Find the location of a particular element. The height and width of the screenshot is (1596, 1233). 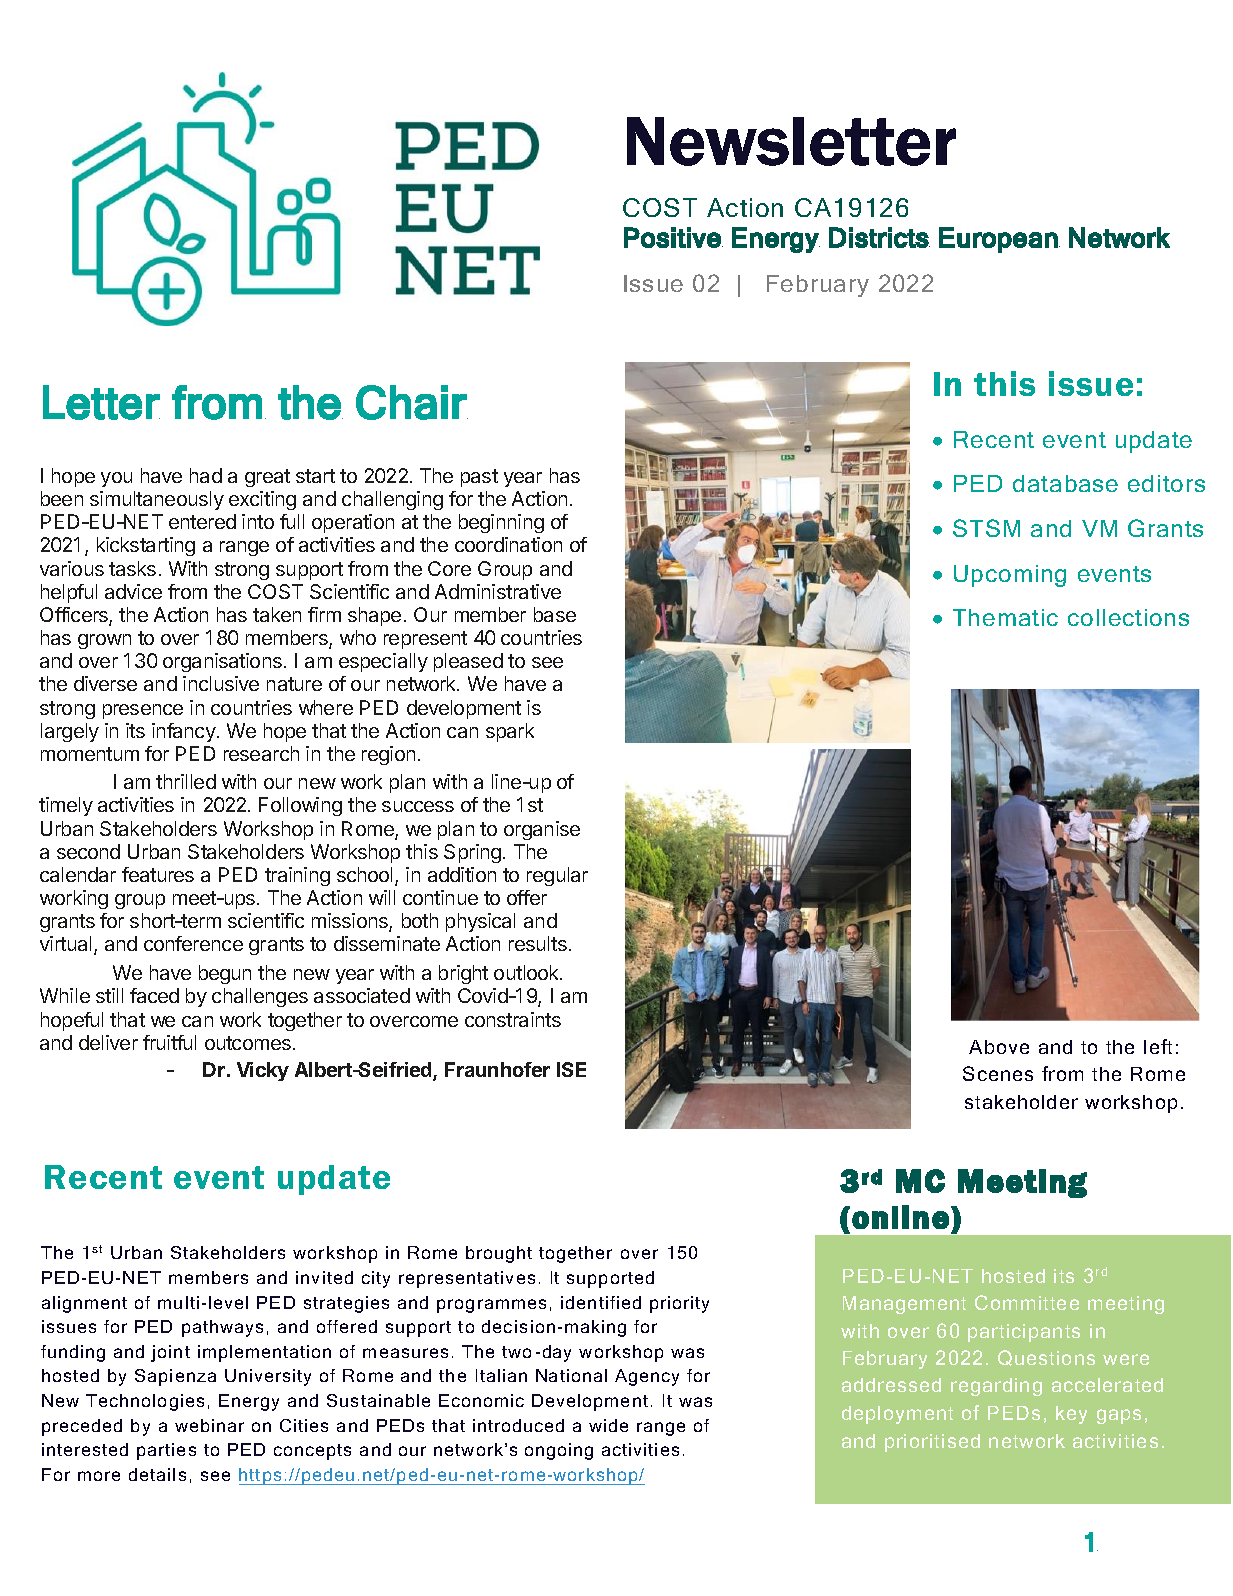

Above is located at coordinates (999, 1047).
